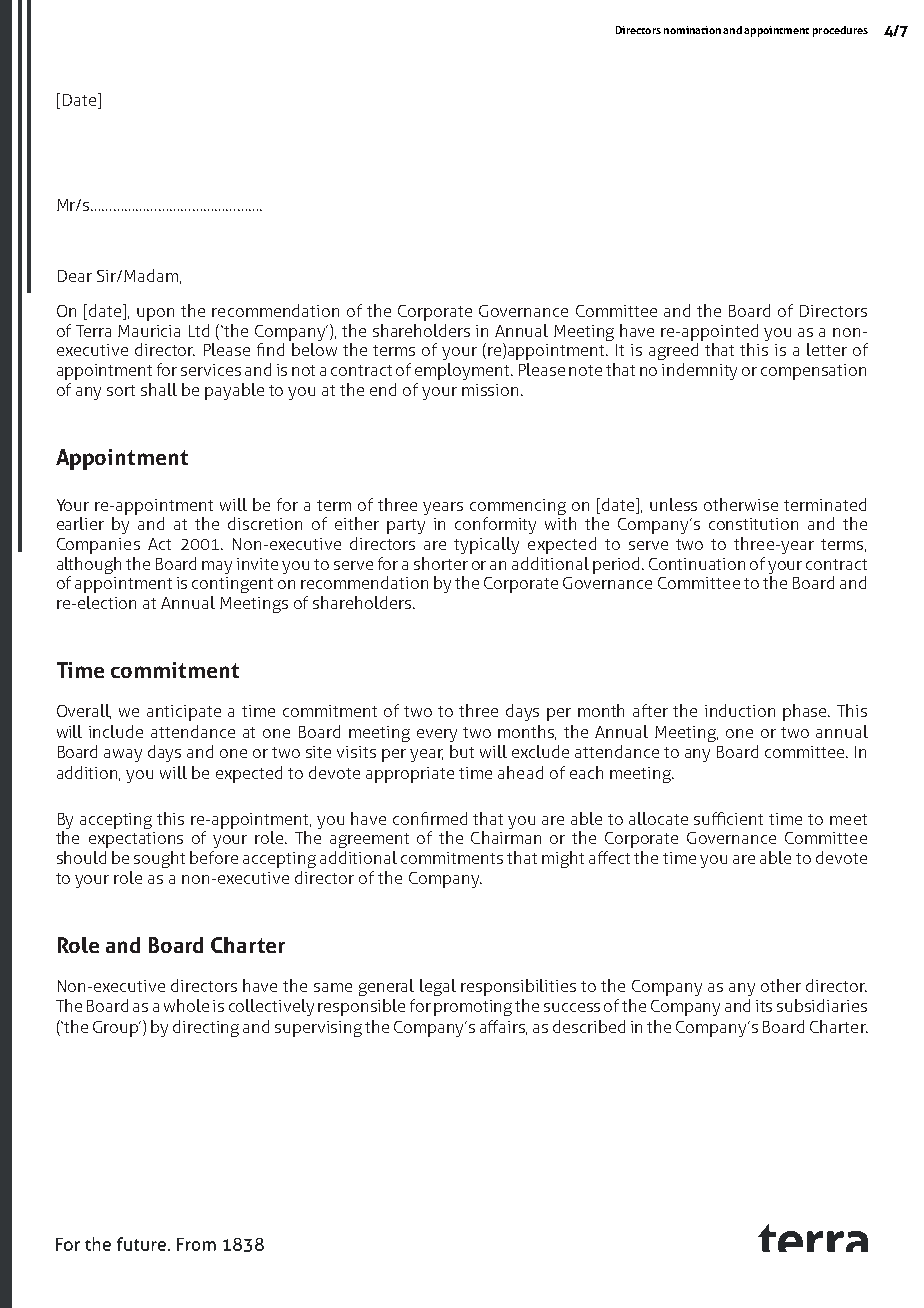 Image resolution: width=924 pixels, height=1308 pixels. What do you see at coordinates (692, 30) in the image?
I see `nomination` at bounding box center [692, 30].
